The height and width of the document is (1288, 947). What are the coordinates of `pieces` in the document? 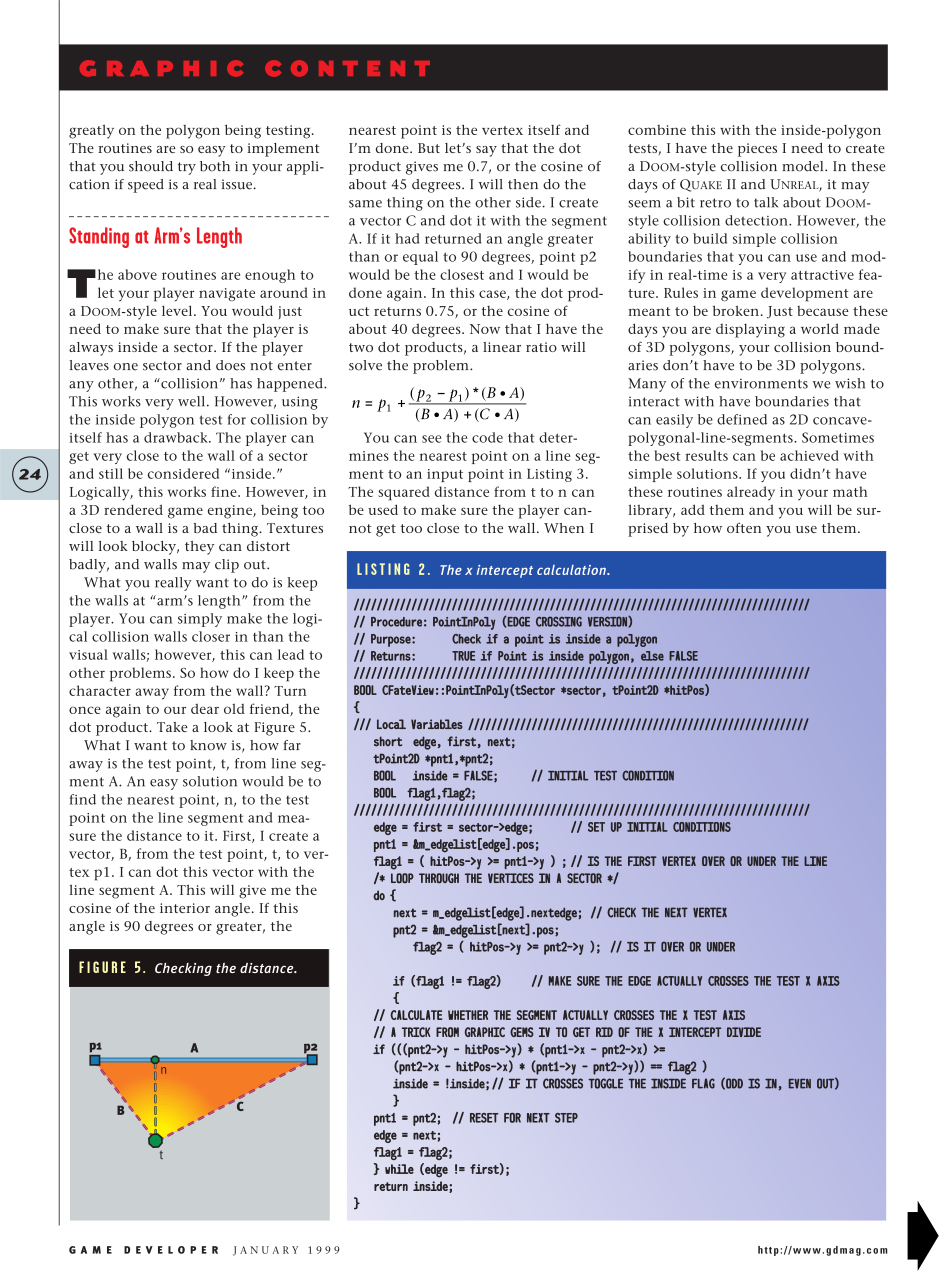 It's located at (757, 150).
